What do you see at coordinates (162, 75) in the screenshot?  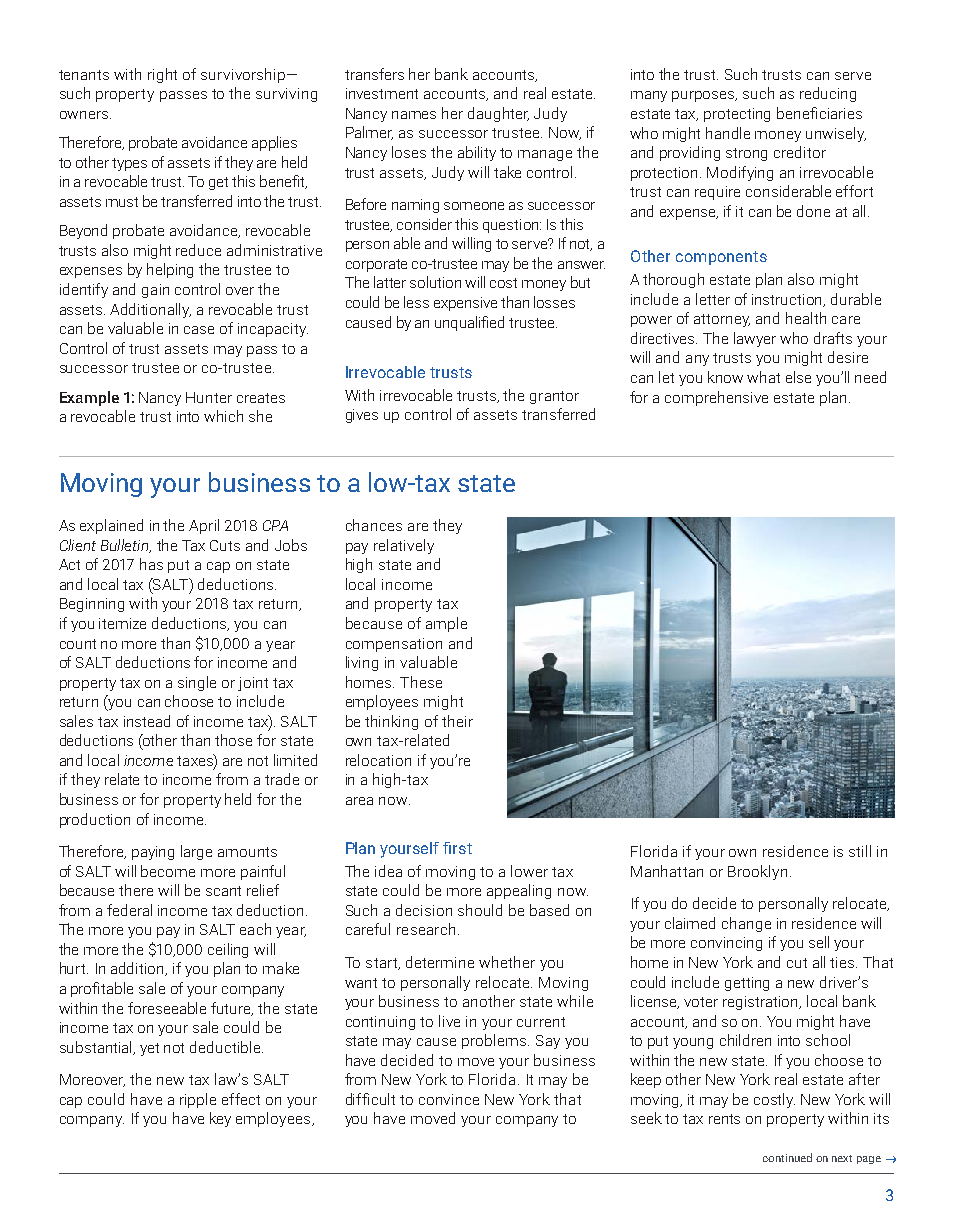 I see `right` at bounding box center [162, 75].
